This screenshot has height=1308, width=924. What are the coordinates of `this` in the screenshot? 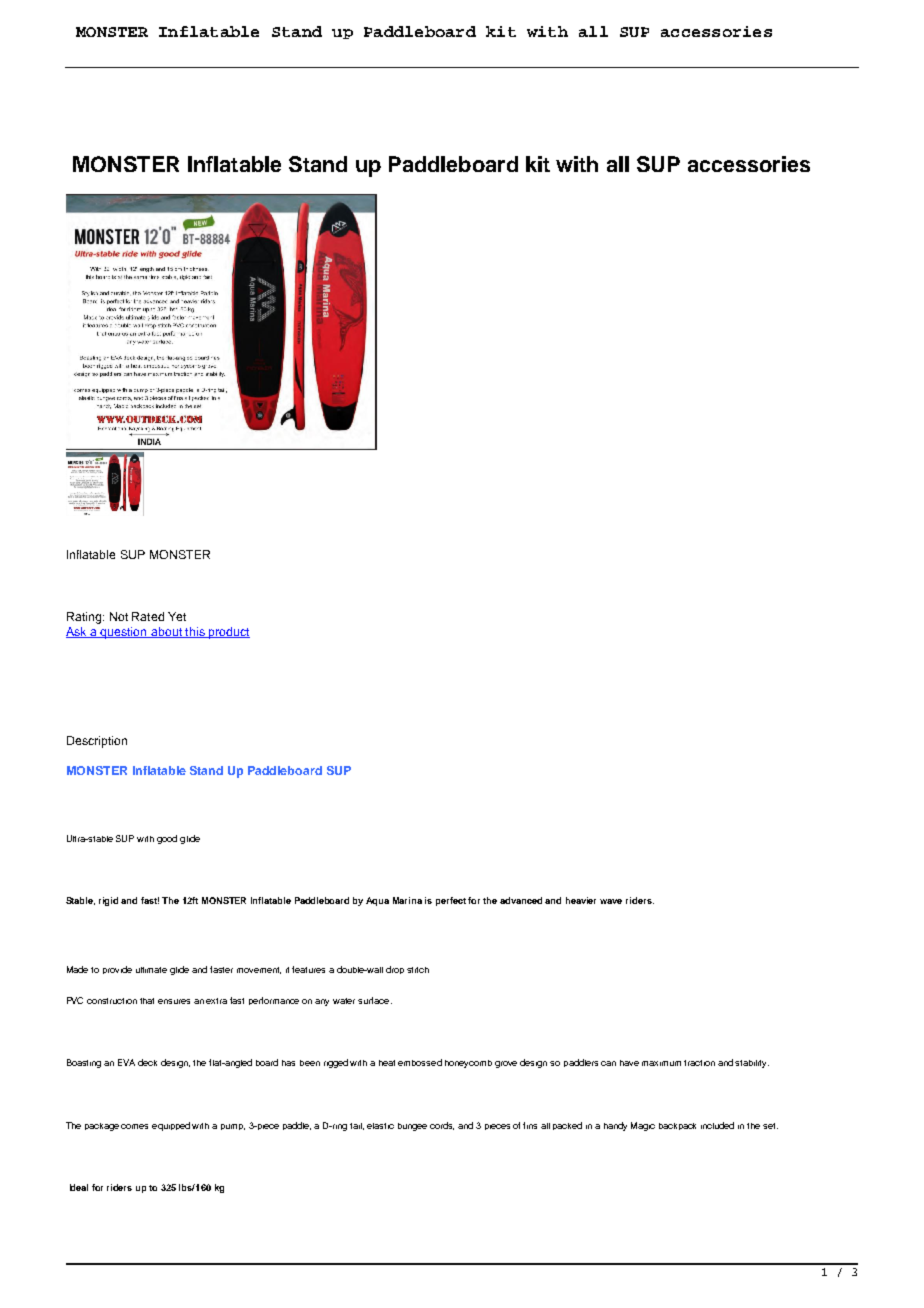 It's located at (195, 632).
